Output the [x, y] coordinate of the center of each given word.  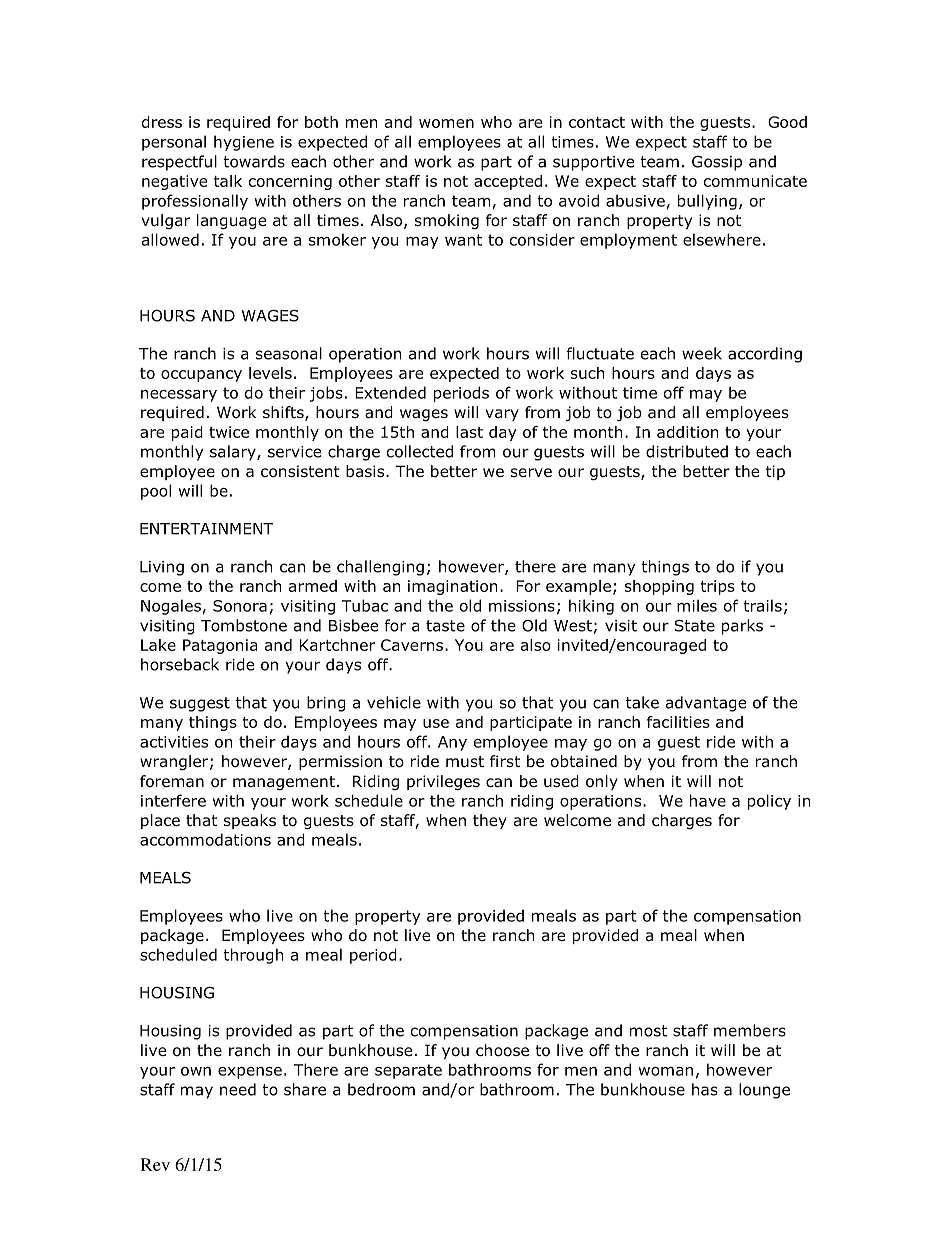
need [238, 1089]
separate [408, 1071]
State [694, 626]
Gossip [717, 163]
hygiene [244, 143]
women [446, 123]
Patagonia [220, 646]
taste [445, 626]
